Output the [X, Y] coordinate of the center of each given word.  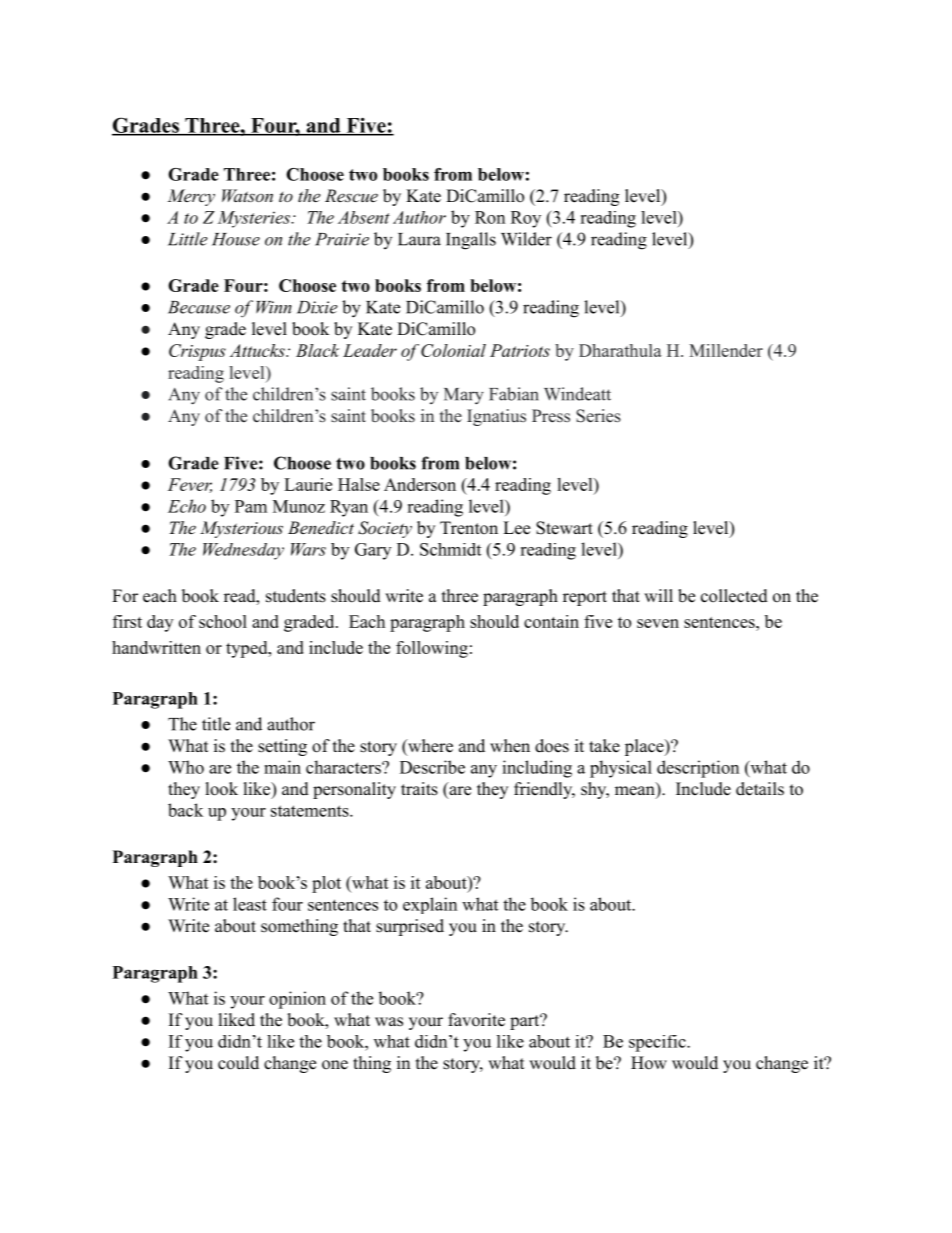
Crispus [197, 352]
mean [636, 792]
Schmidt [450, 549]
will [658, 595]
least [250, 904]
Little [188, 239]
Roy [526, 219]
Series [598, 416]
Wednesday [243, 551]
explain [430, 905]
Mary [464, 396]
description [698, 769]
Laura [419, 239]
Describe [432, 767]
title [216, 724]
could [238, 1063]
